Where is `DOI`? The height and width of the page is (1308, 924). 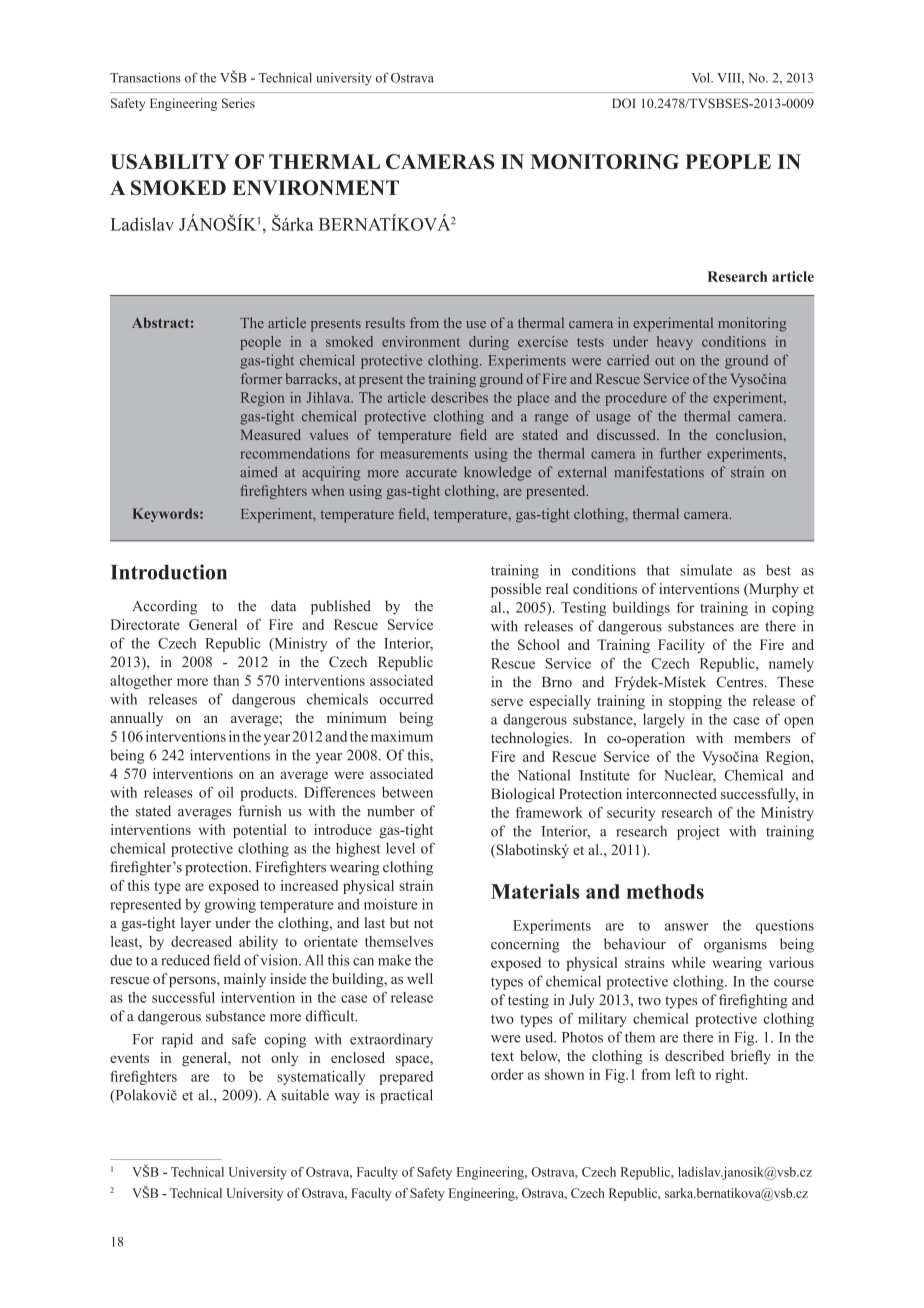 DOI is located at coordinates (624, 103).
